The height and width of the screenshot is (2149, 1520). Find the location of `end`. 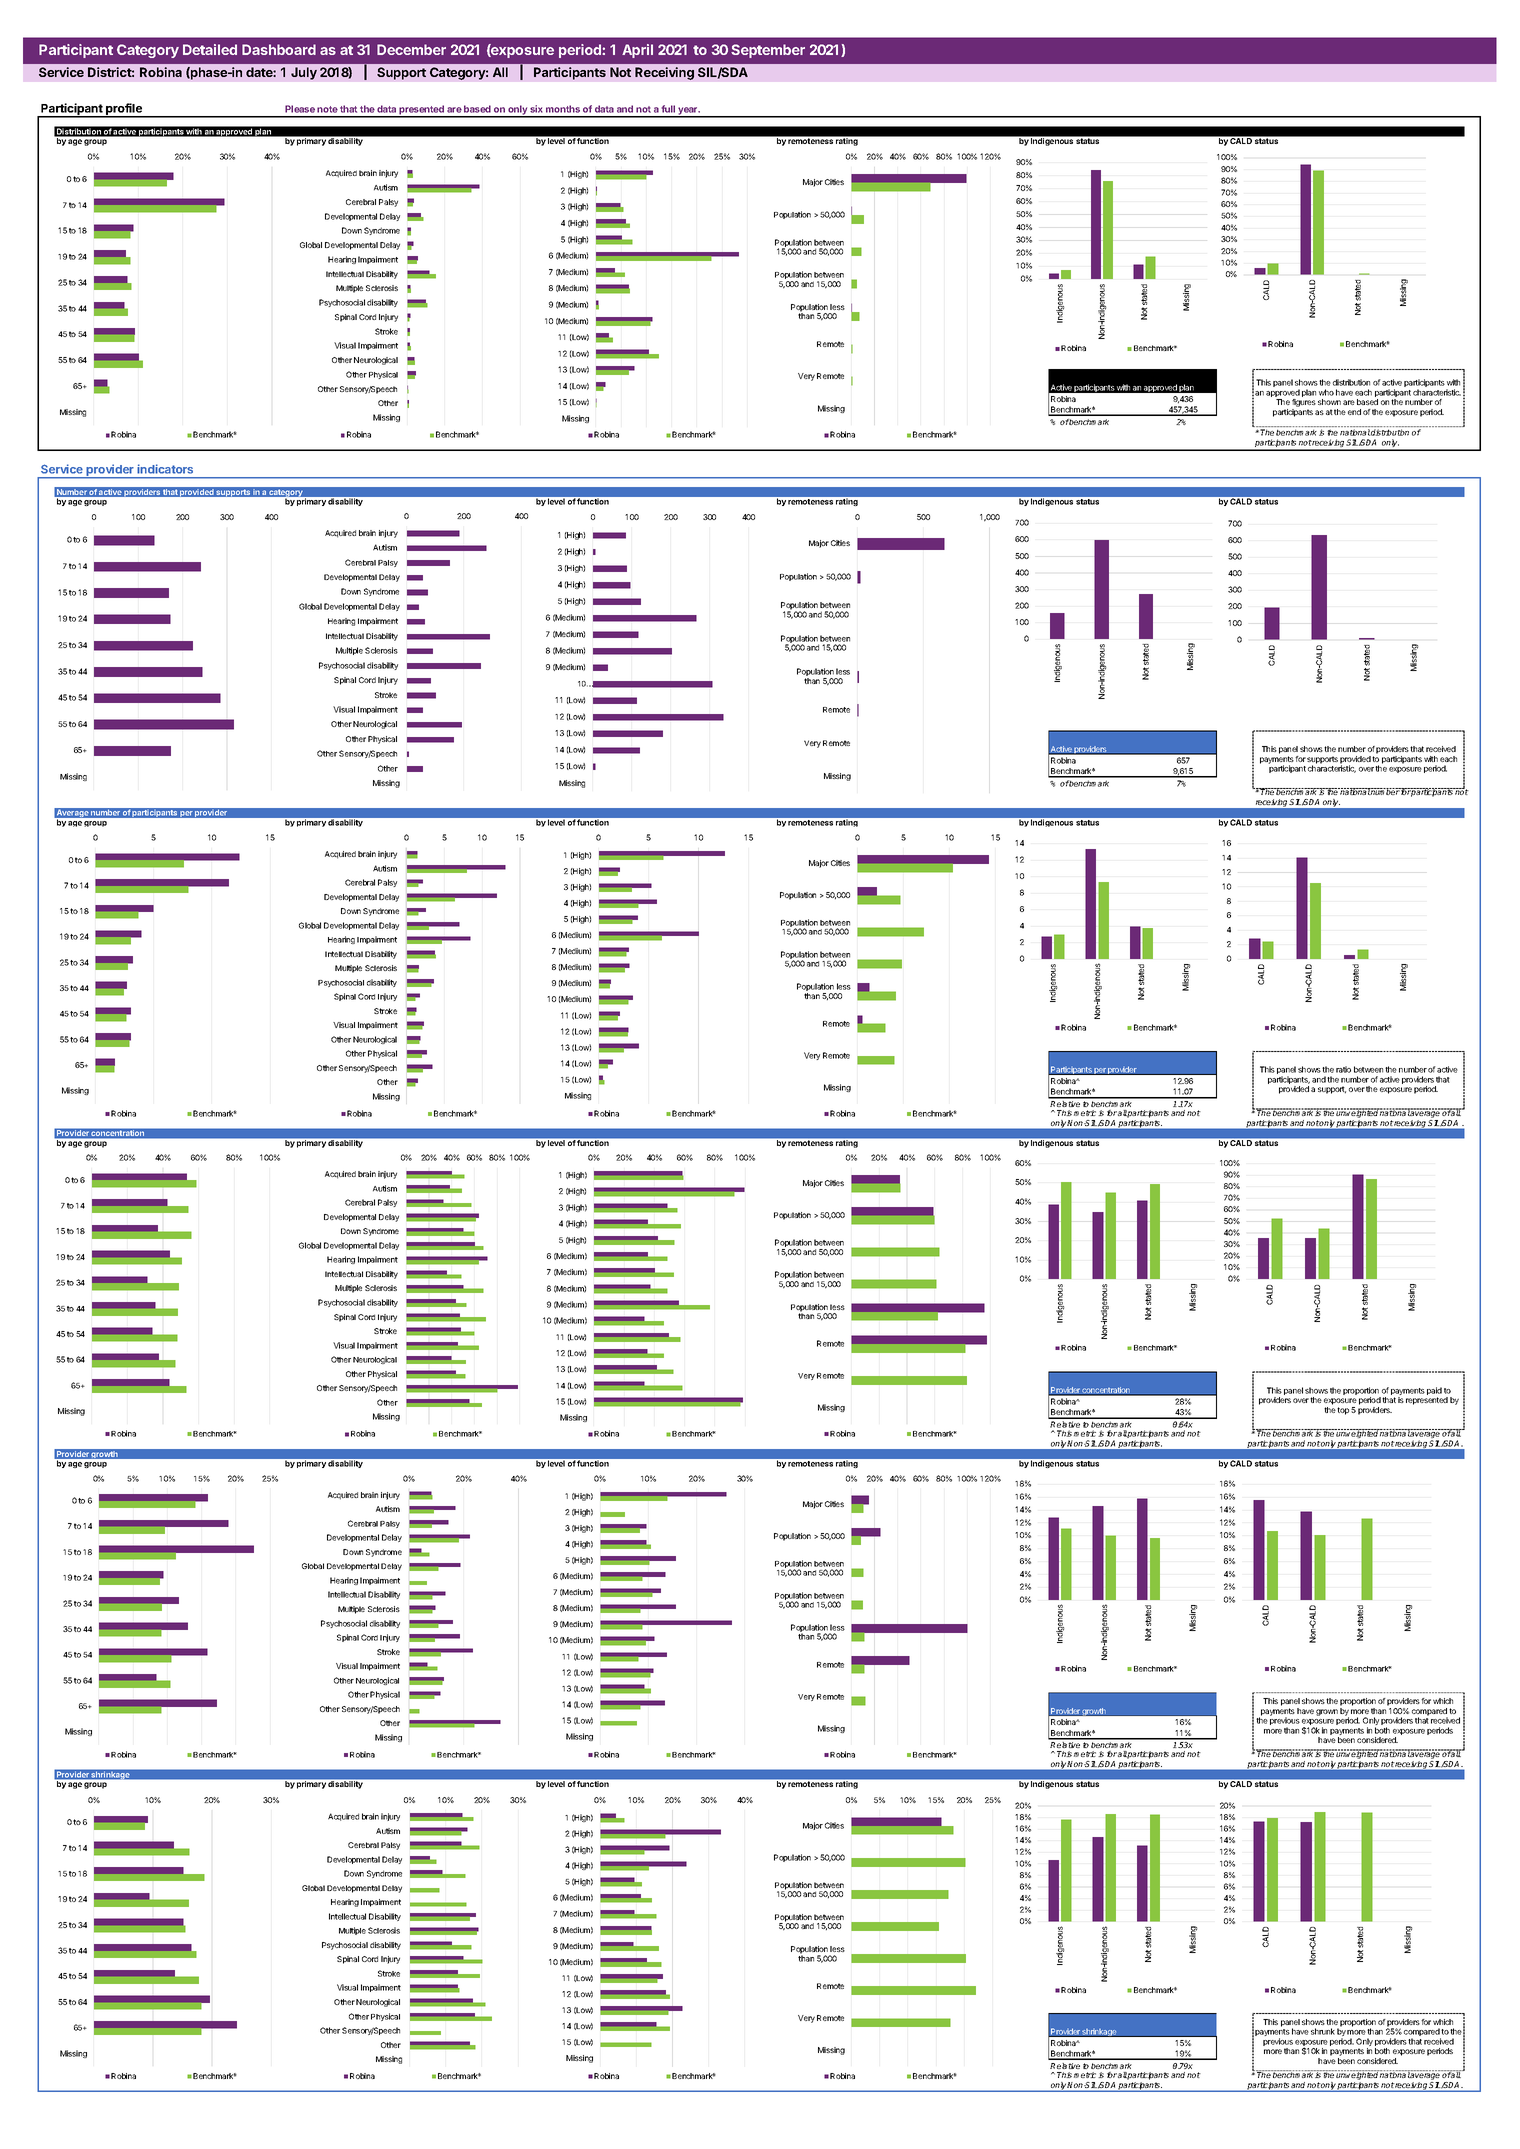

end is located at coordinates (1354, 412).
